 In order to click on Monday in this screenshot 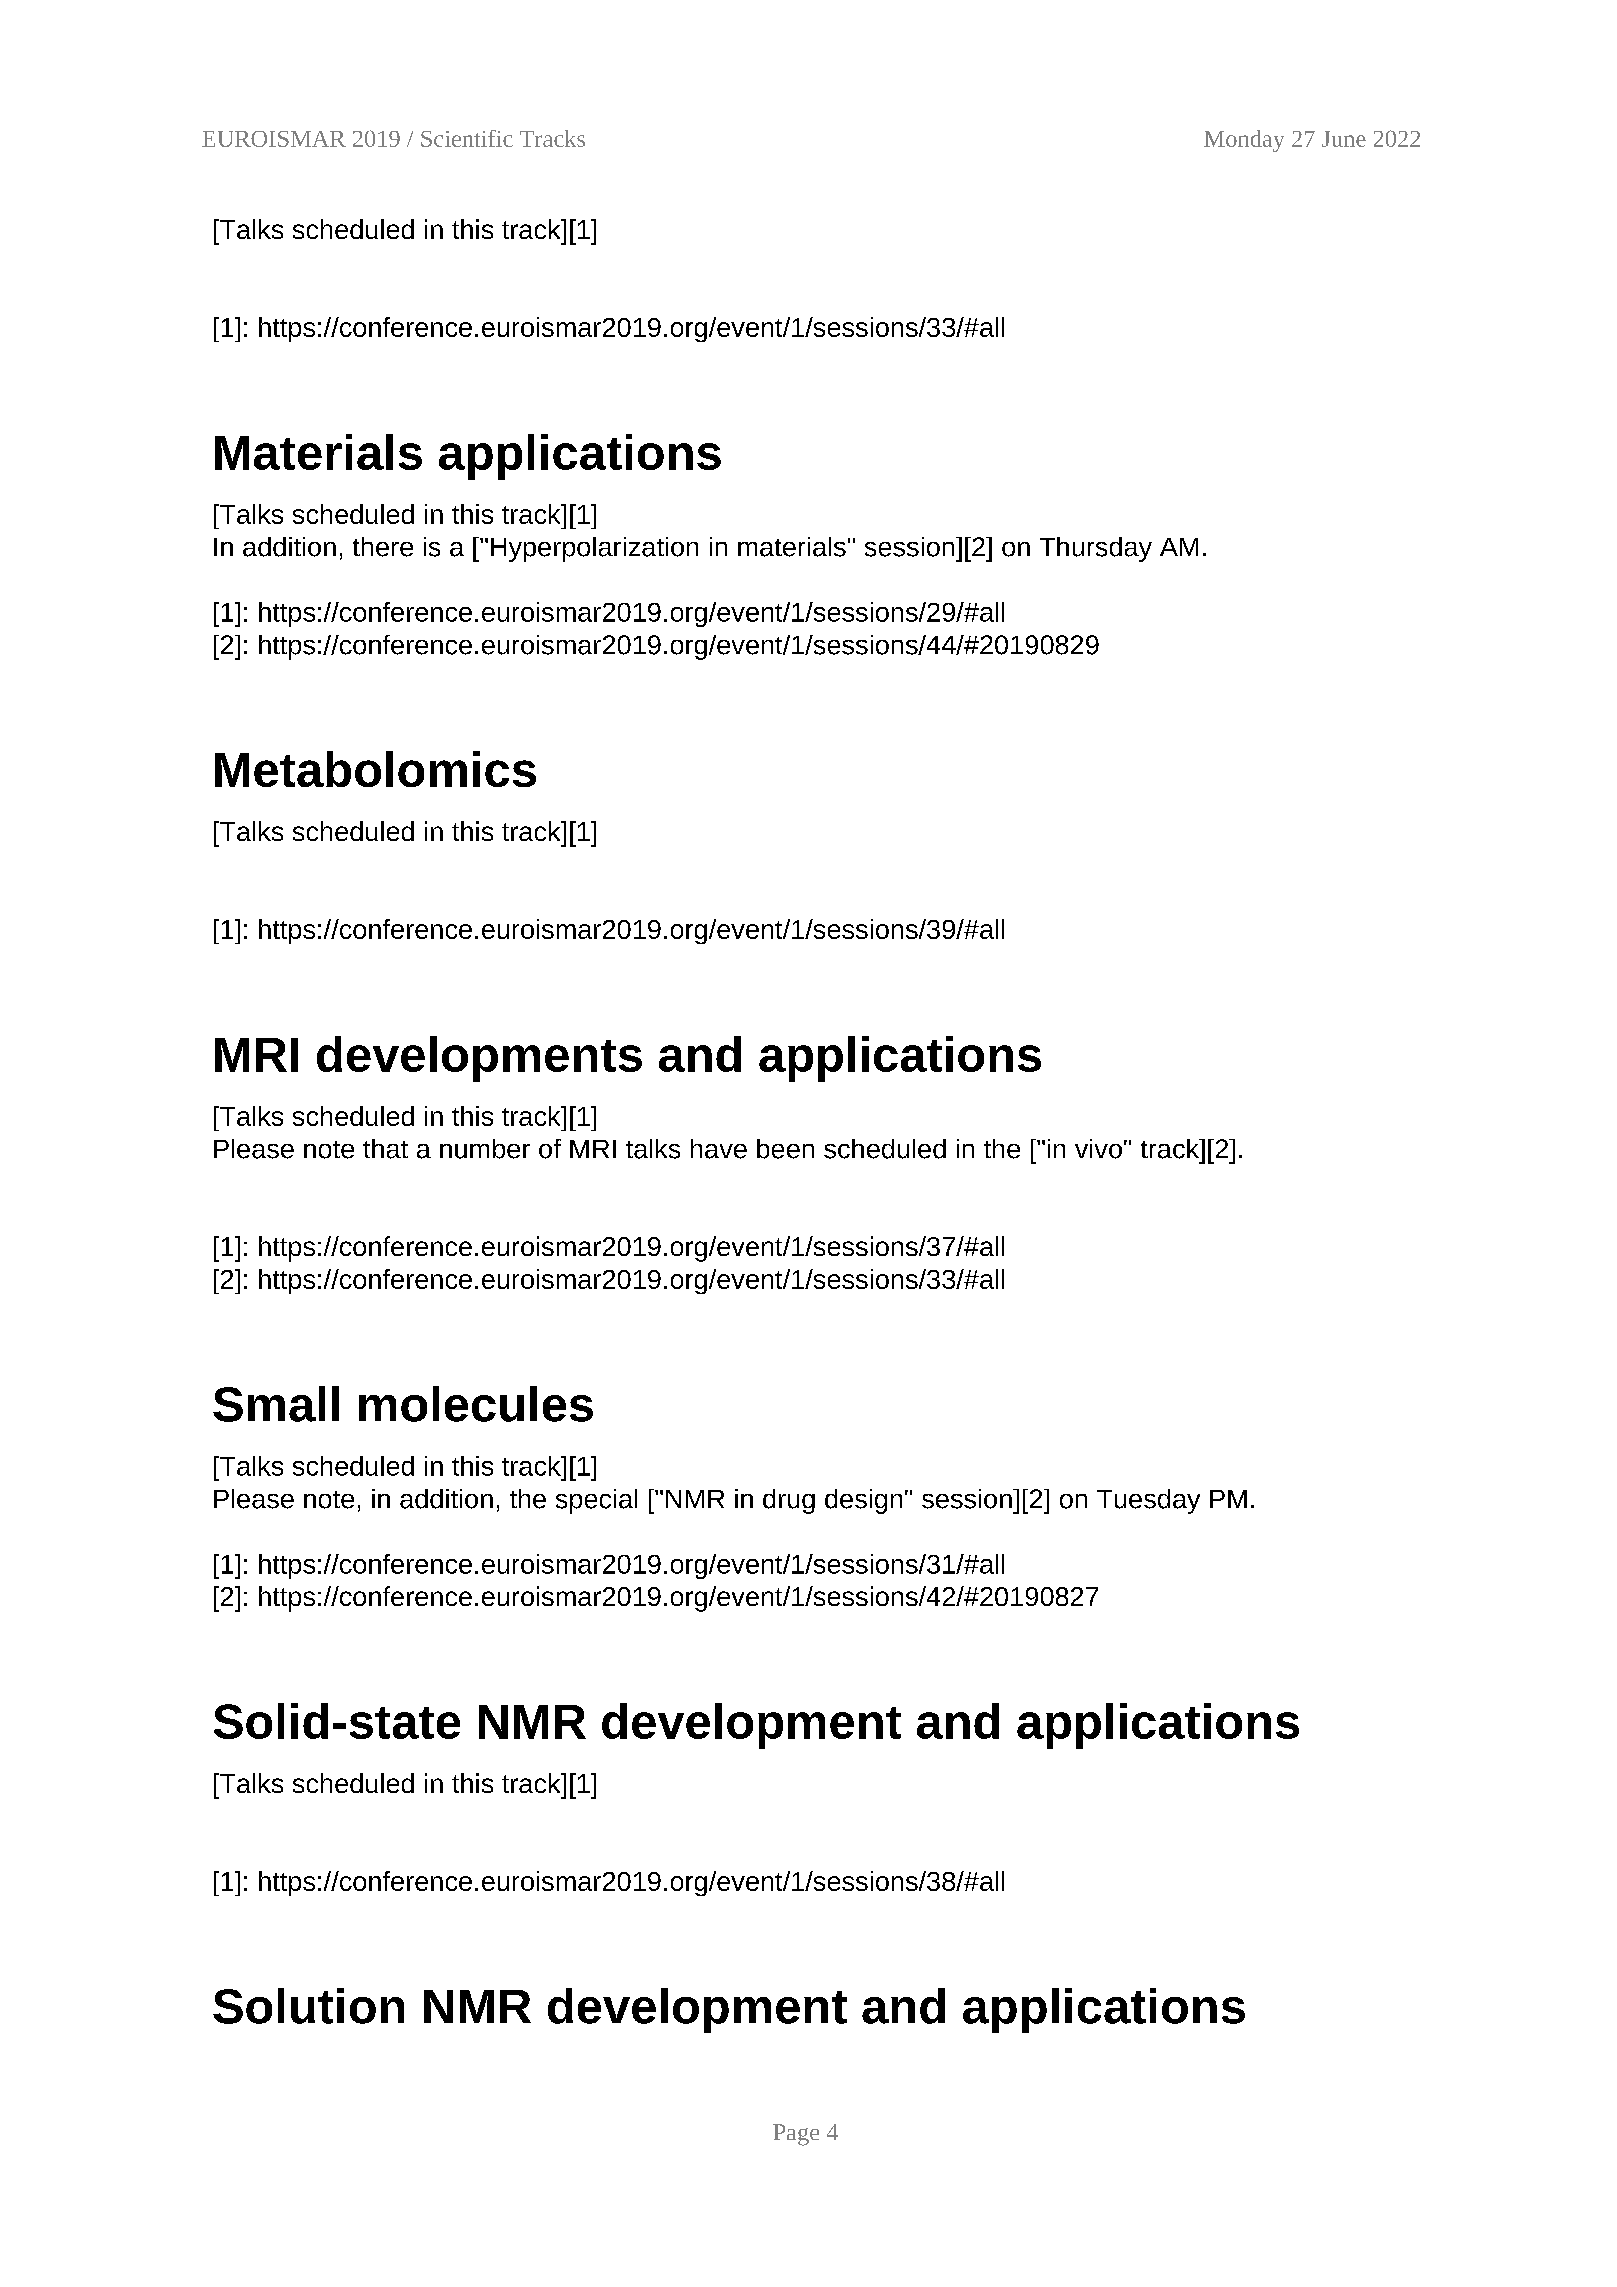, I will do `click(1244, 141)`.
